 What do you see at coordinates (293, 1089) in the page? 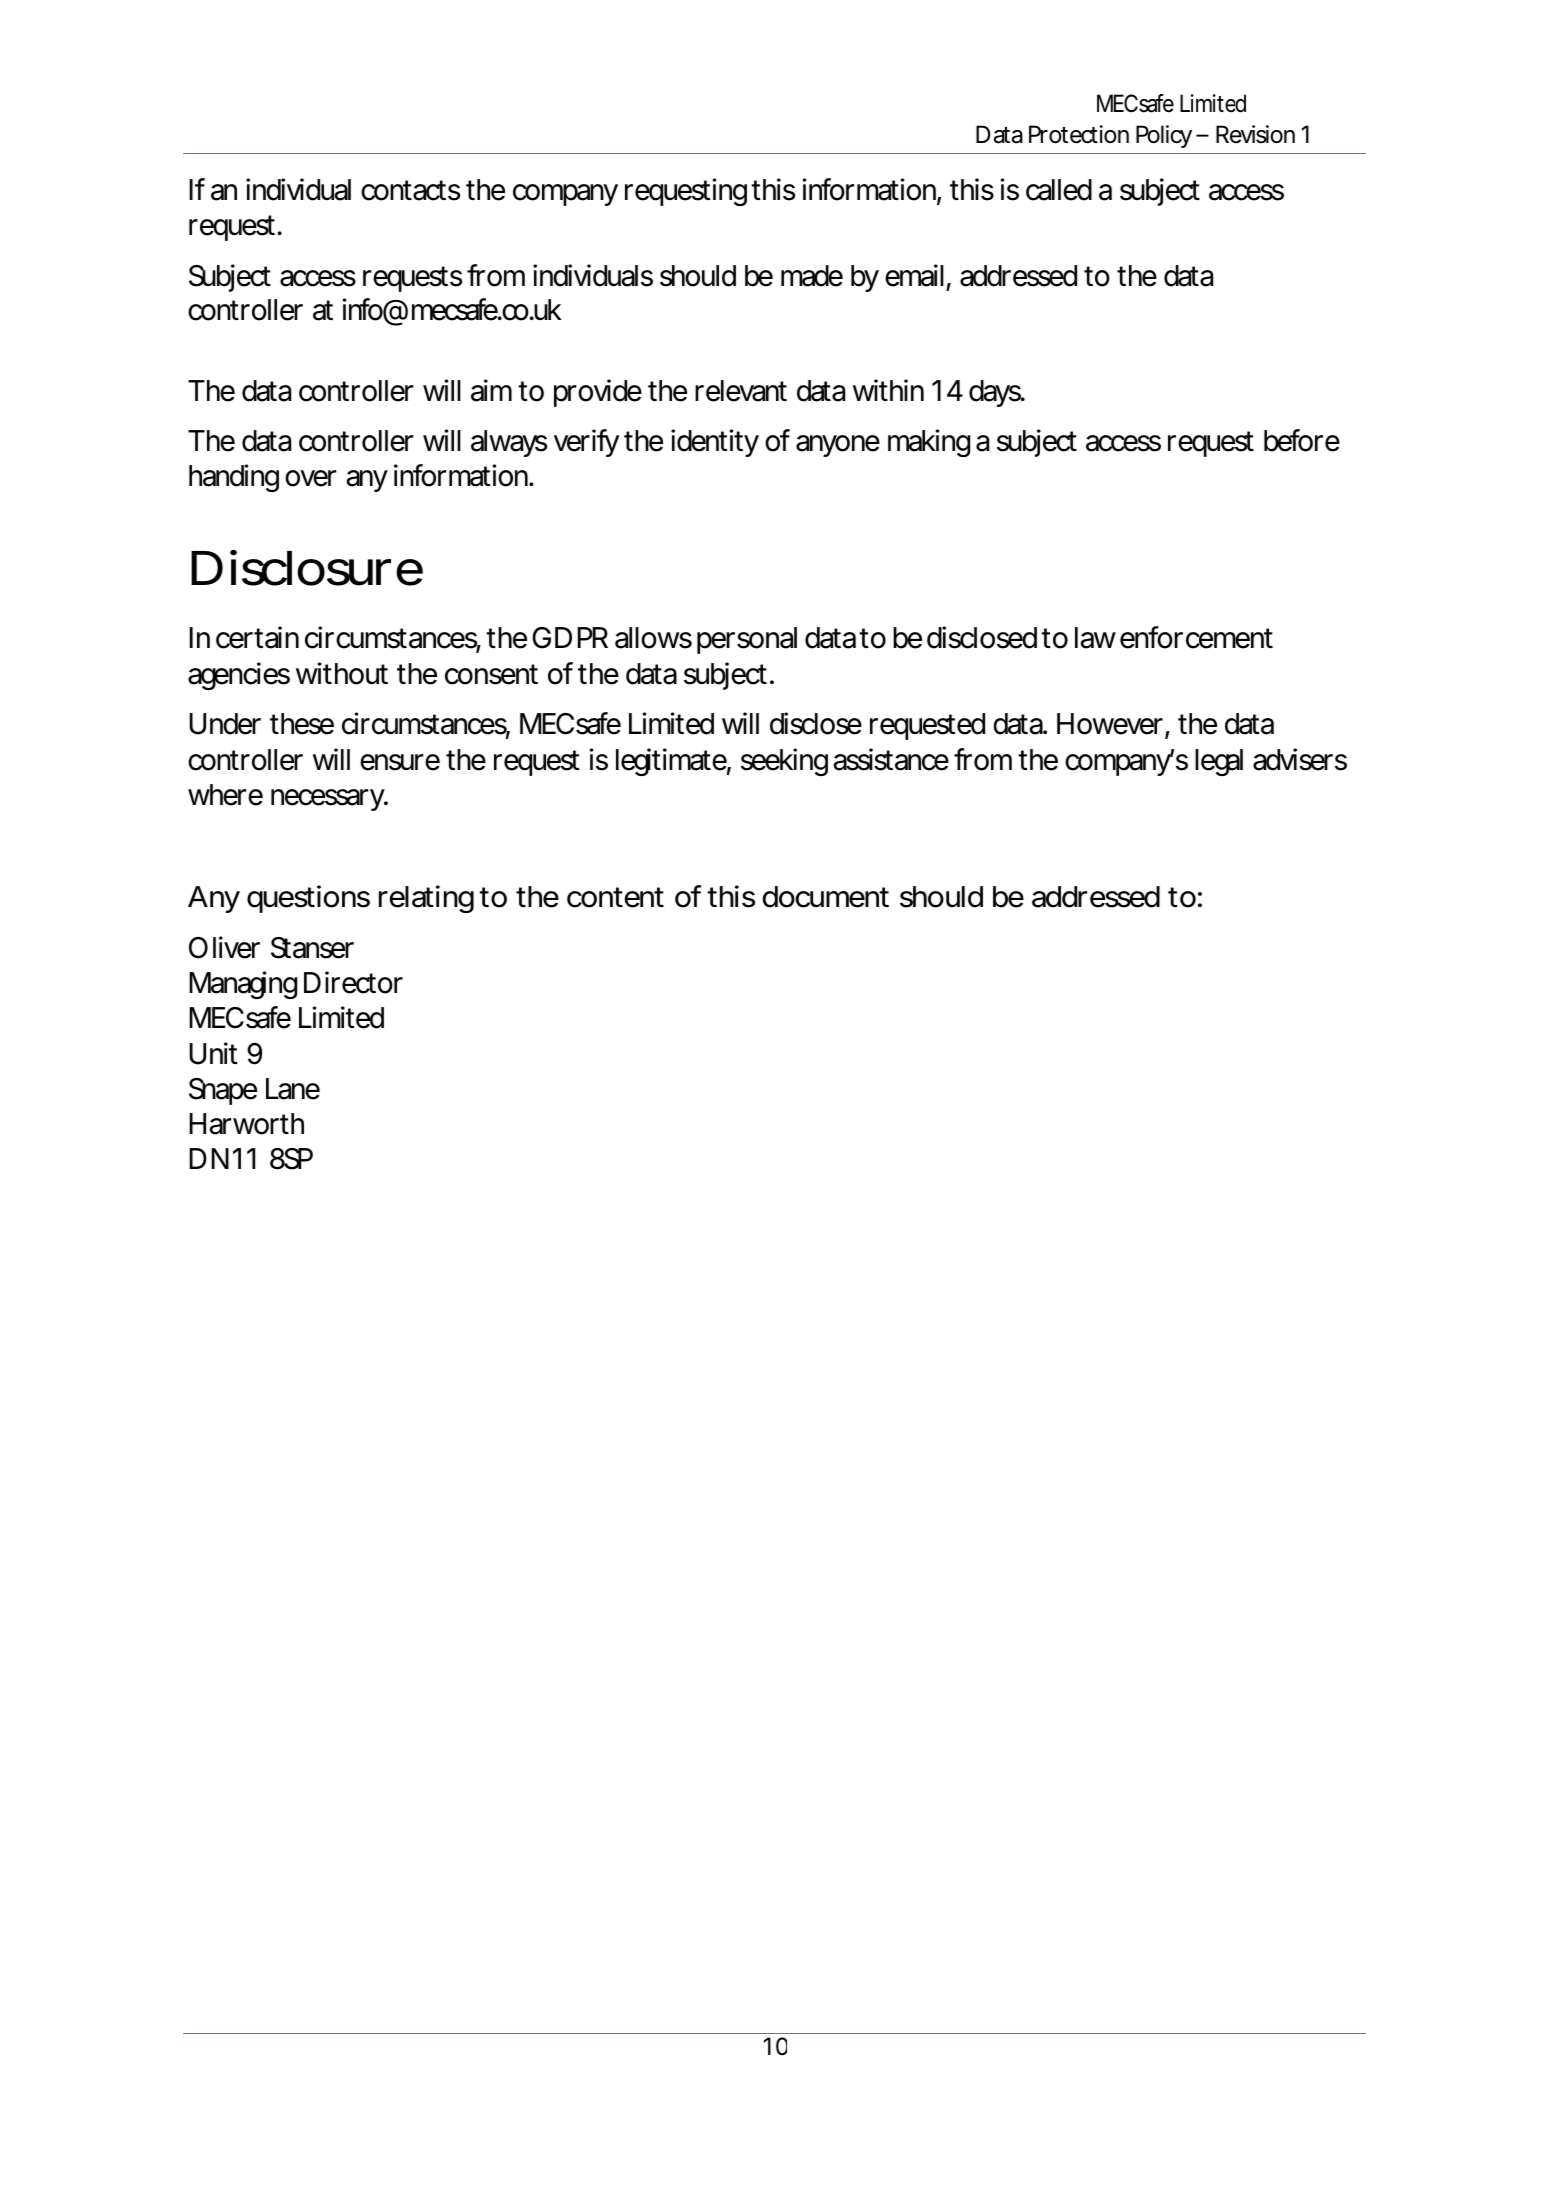
I see `Lane` at bounding box center [293, 1089].
